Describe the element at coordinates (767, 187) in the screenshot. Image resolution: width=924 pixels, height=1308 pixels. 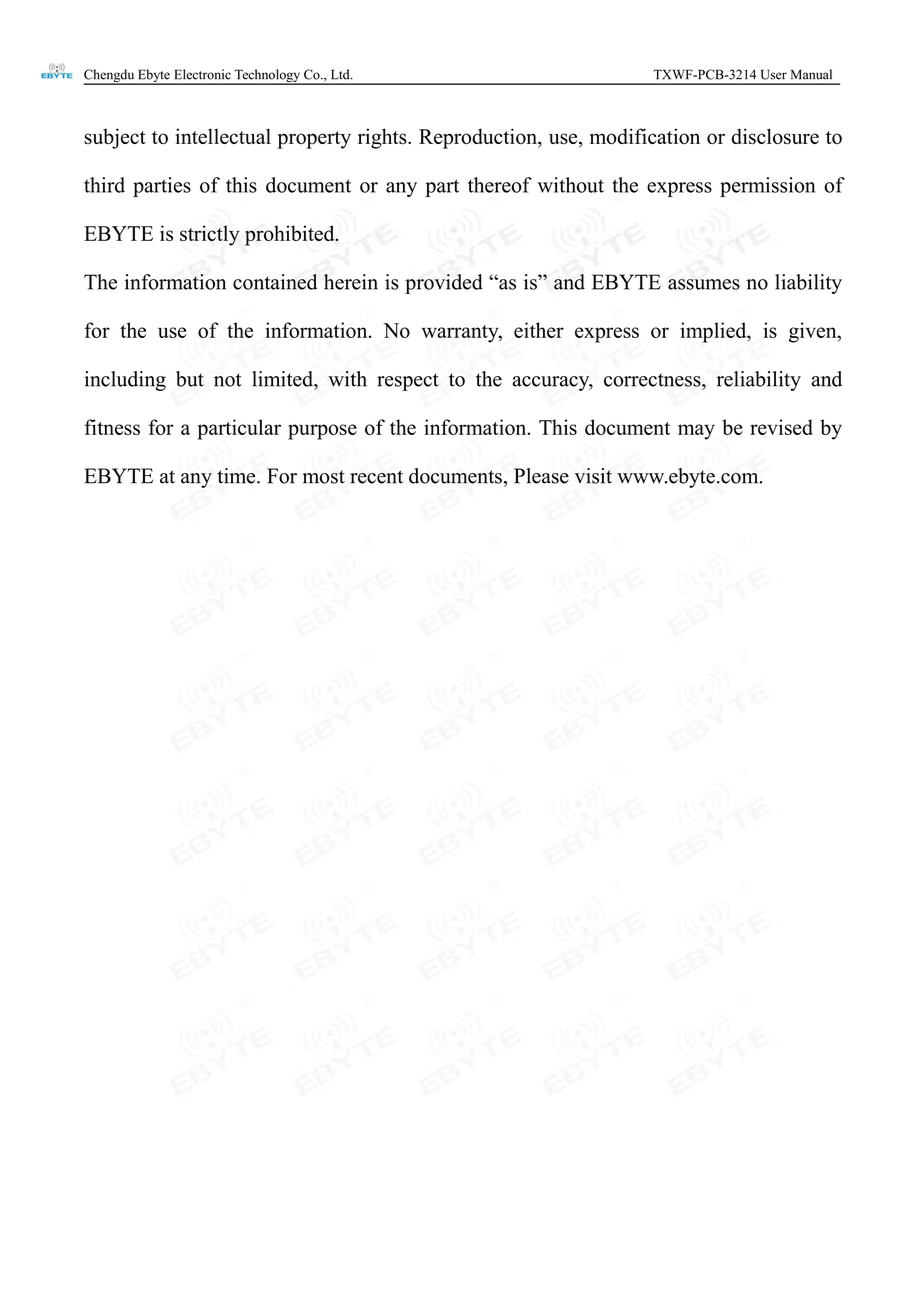
I see `permission` at that location.
